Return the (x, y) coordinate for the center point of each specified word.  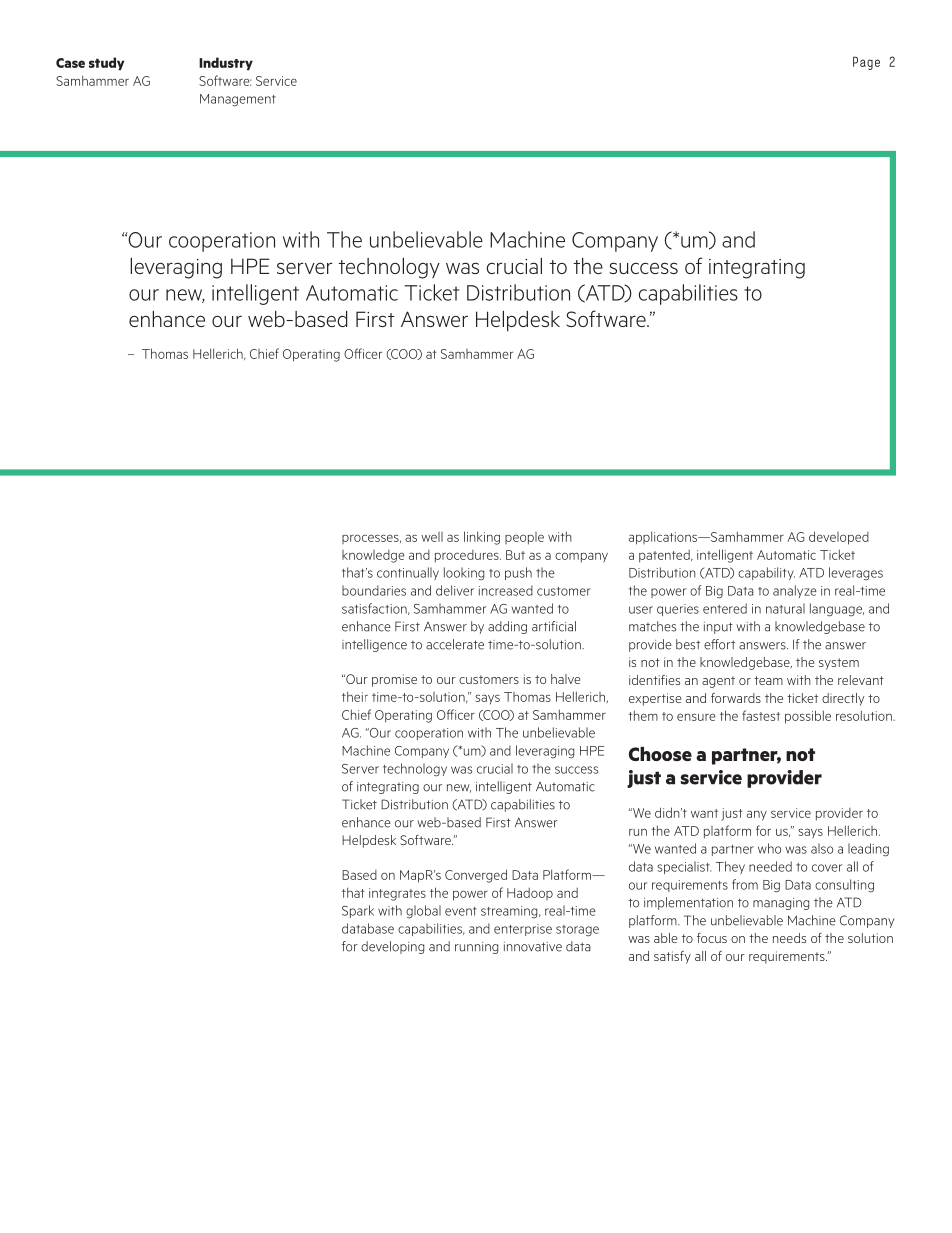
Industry (226, 63)
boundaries (374, 590)
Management (238, 100)
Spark (358, 911)
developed (839, 538)
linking (482, 538)
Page (866, 63)
